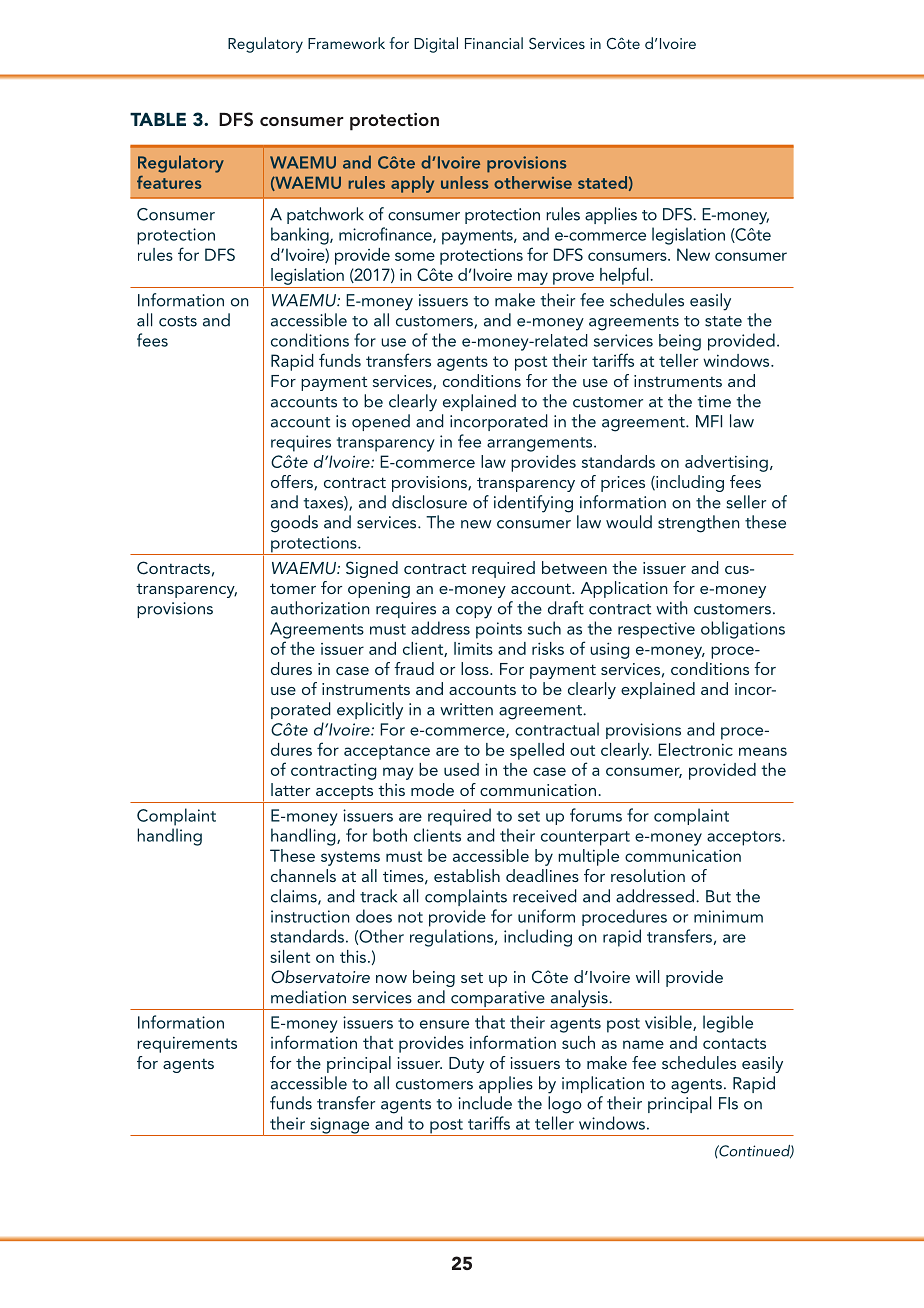 The image size is (924, 1308). Describe the element at coordinates (745, 838) in the screenshot. I see `acceptors` at that location.
